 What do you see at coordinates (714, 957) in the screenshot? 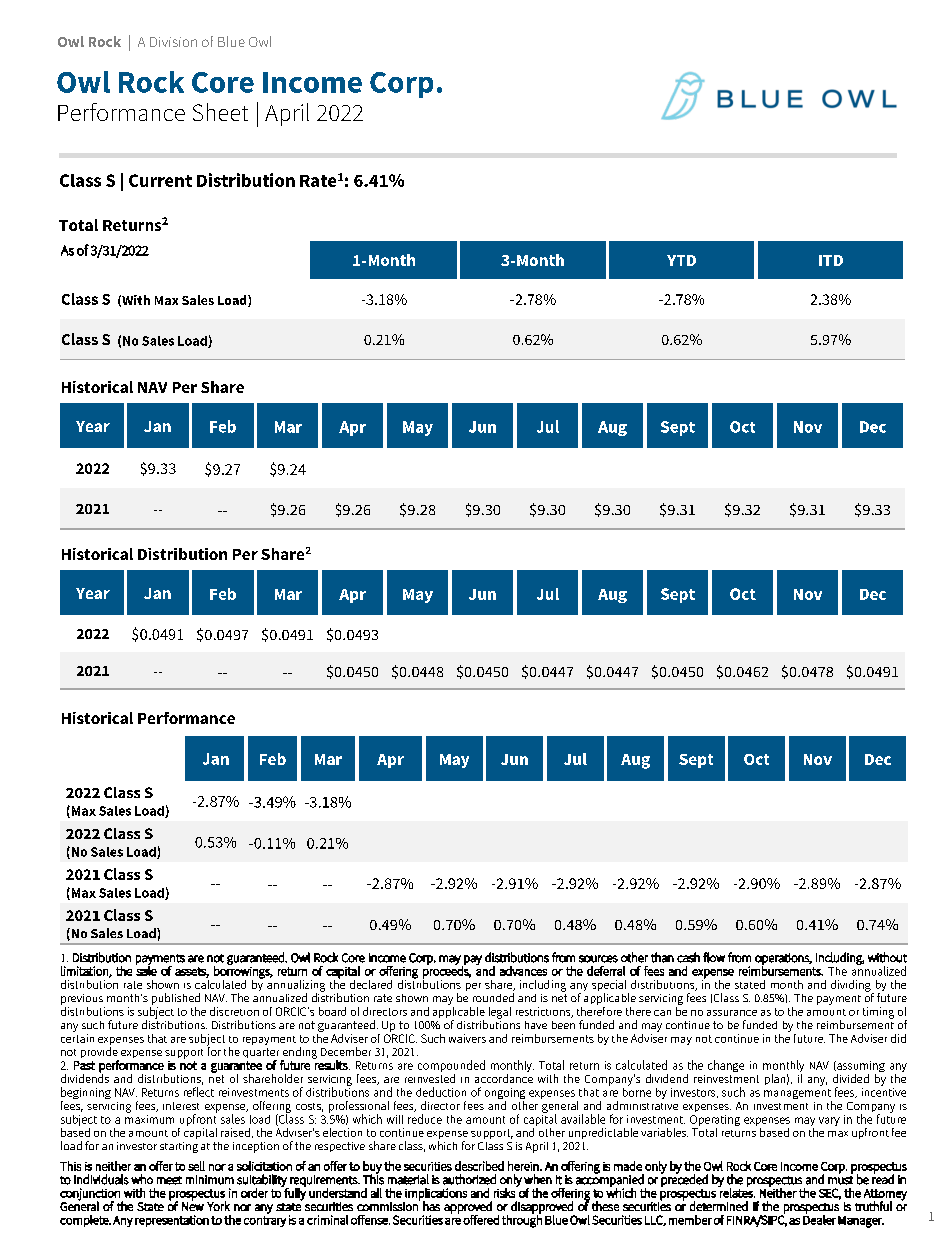
I see `flow` at bounding box center [714, 957].
